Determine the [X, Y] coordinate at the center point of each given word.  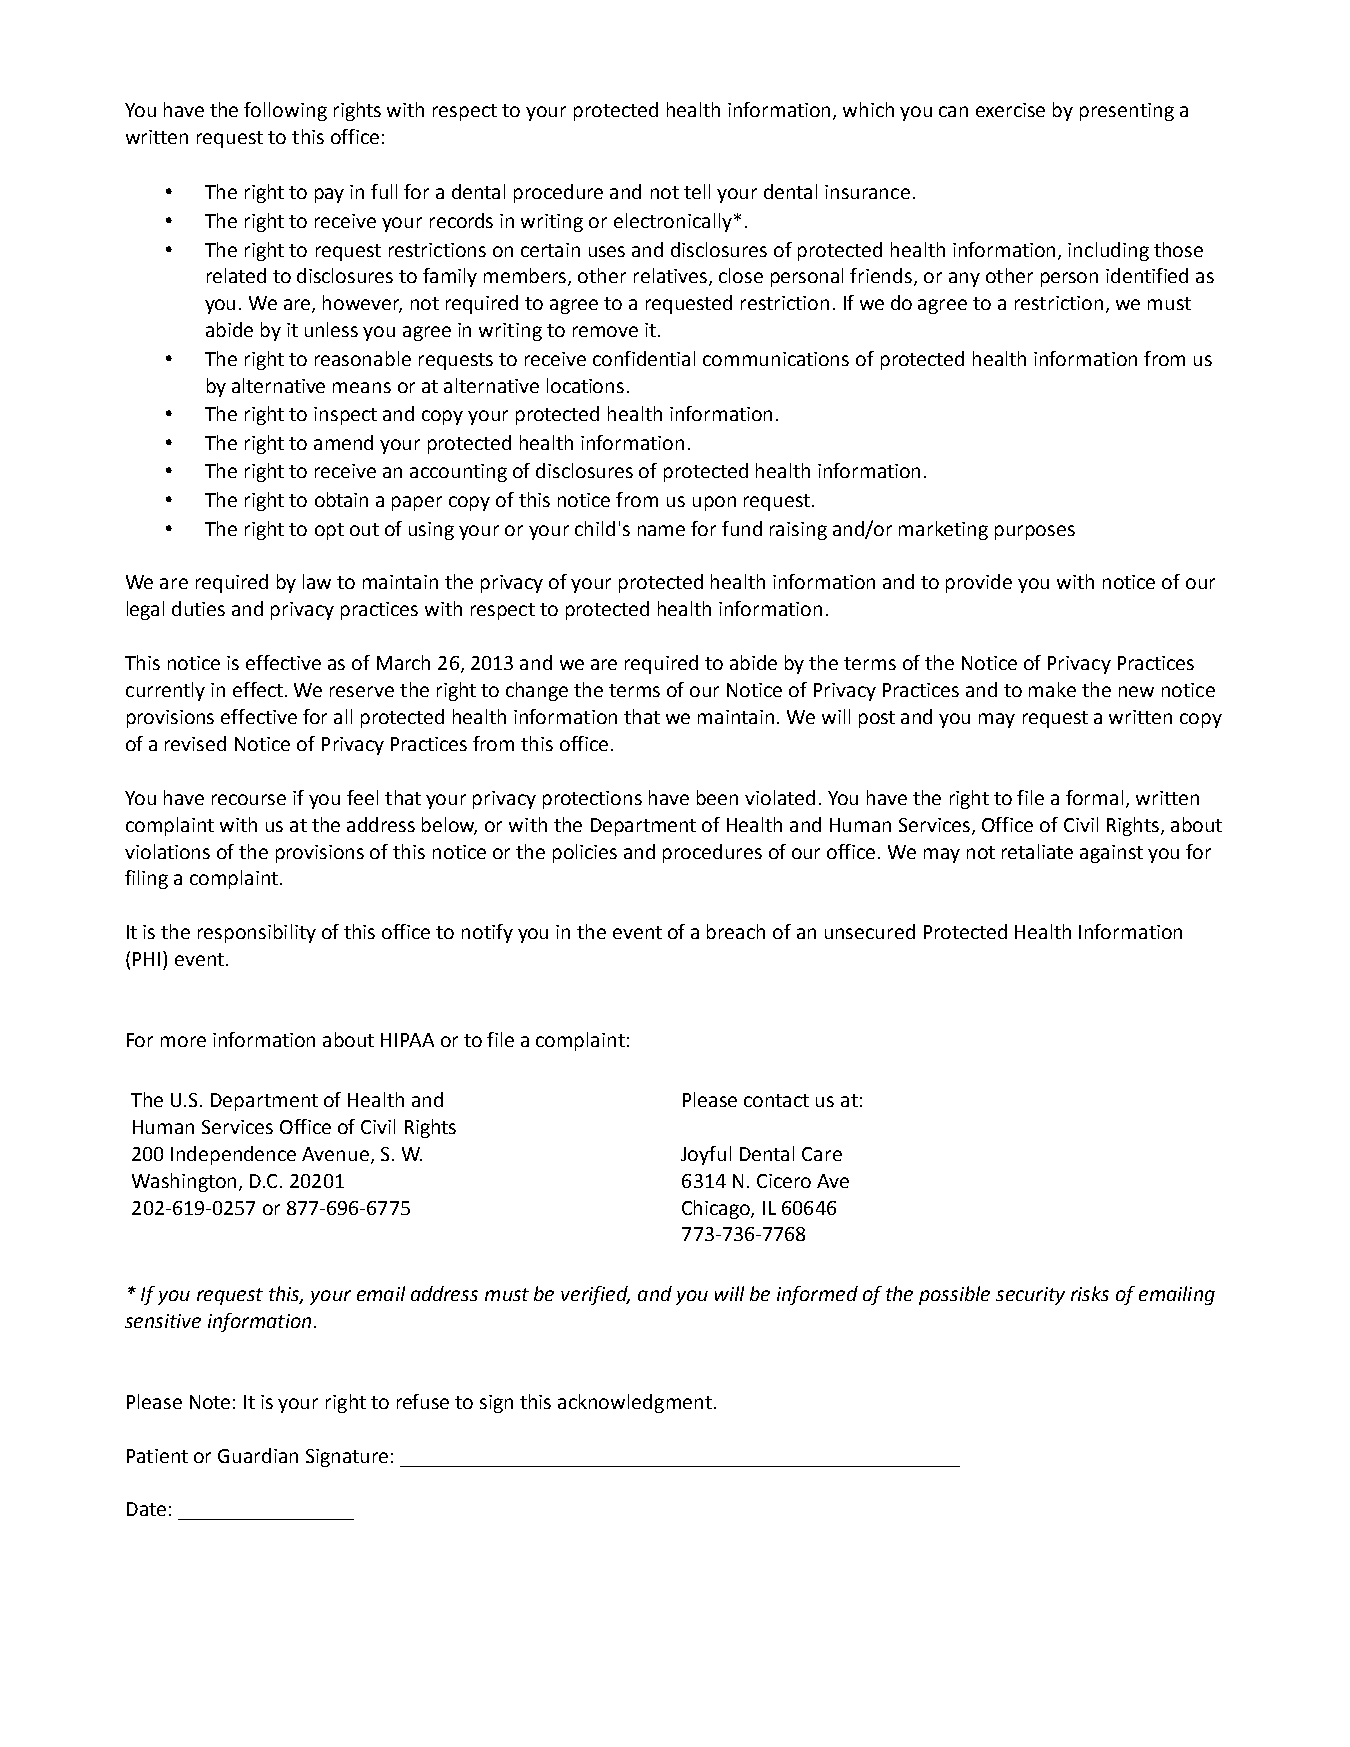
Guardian [258, 1455]
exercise [1010, 110]
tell [697, 191]
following [285, 111]
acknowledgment [635, 1403]
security [1030, 1296]
